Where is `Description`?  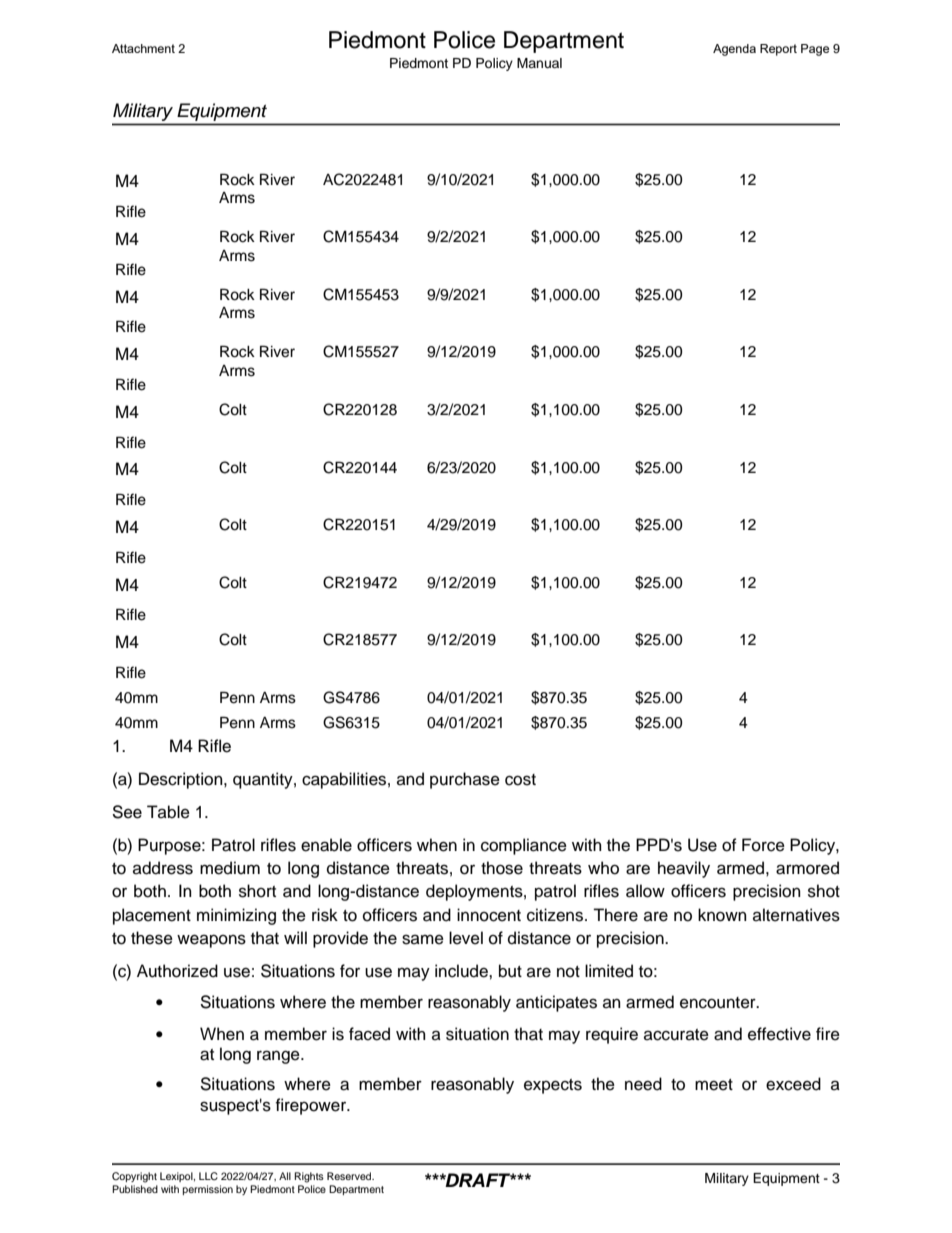
Description is located at coordinates (182, 780).
